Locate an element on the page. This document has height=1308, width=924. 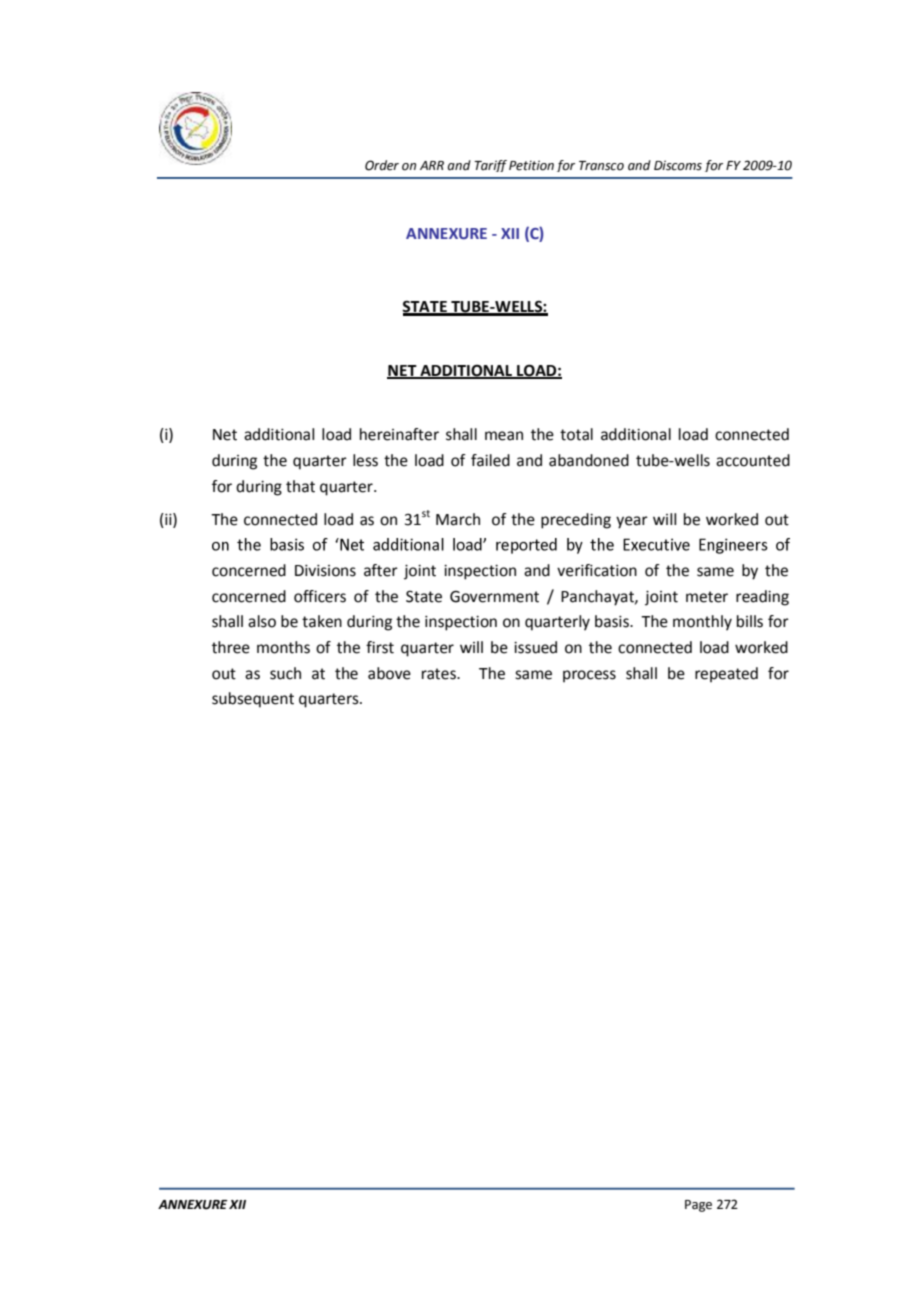
issued is located at coordinates (535, 647).
